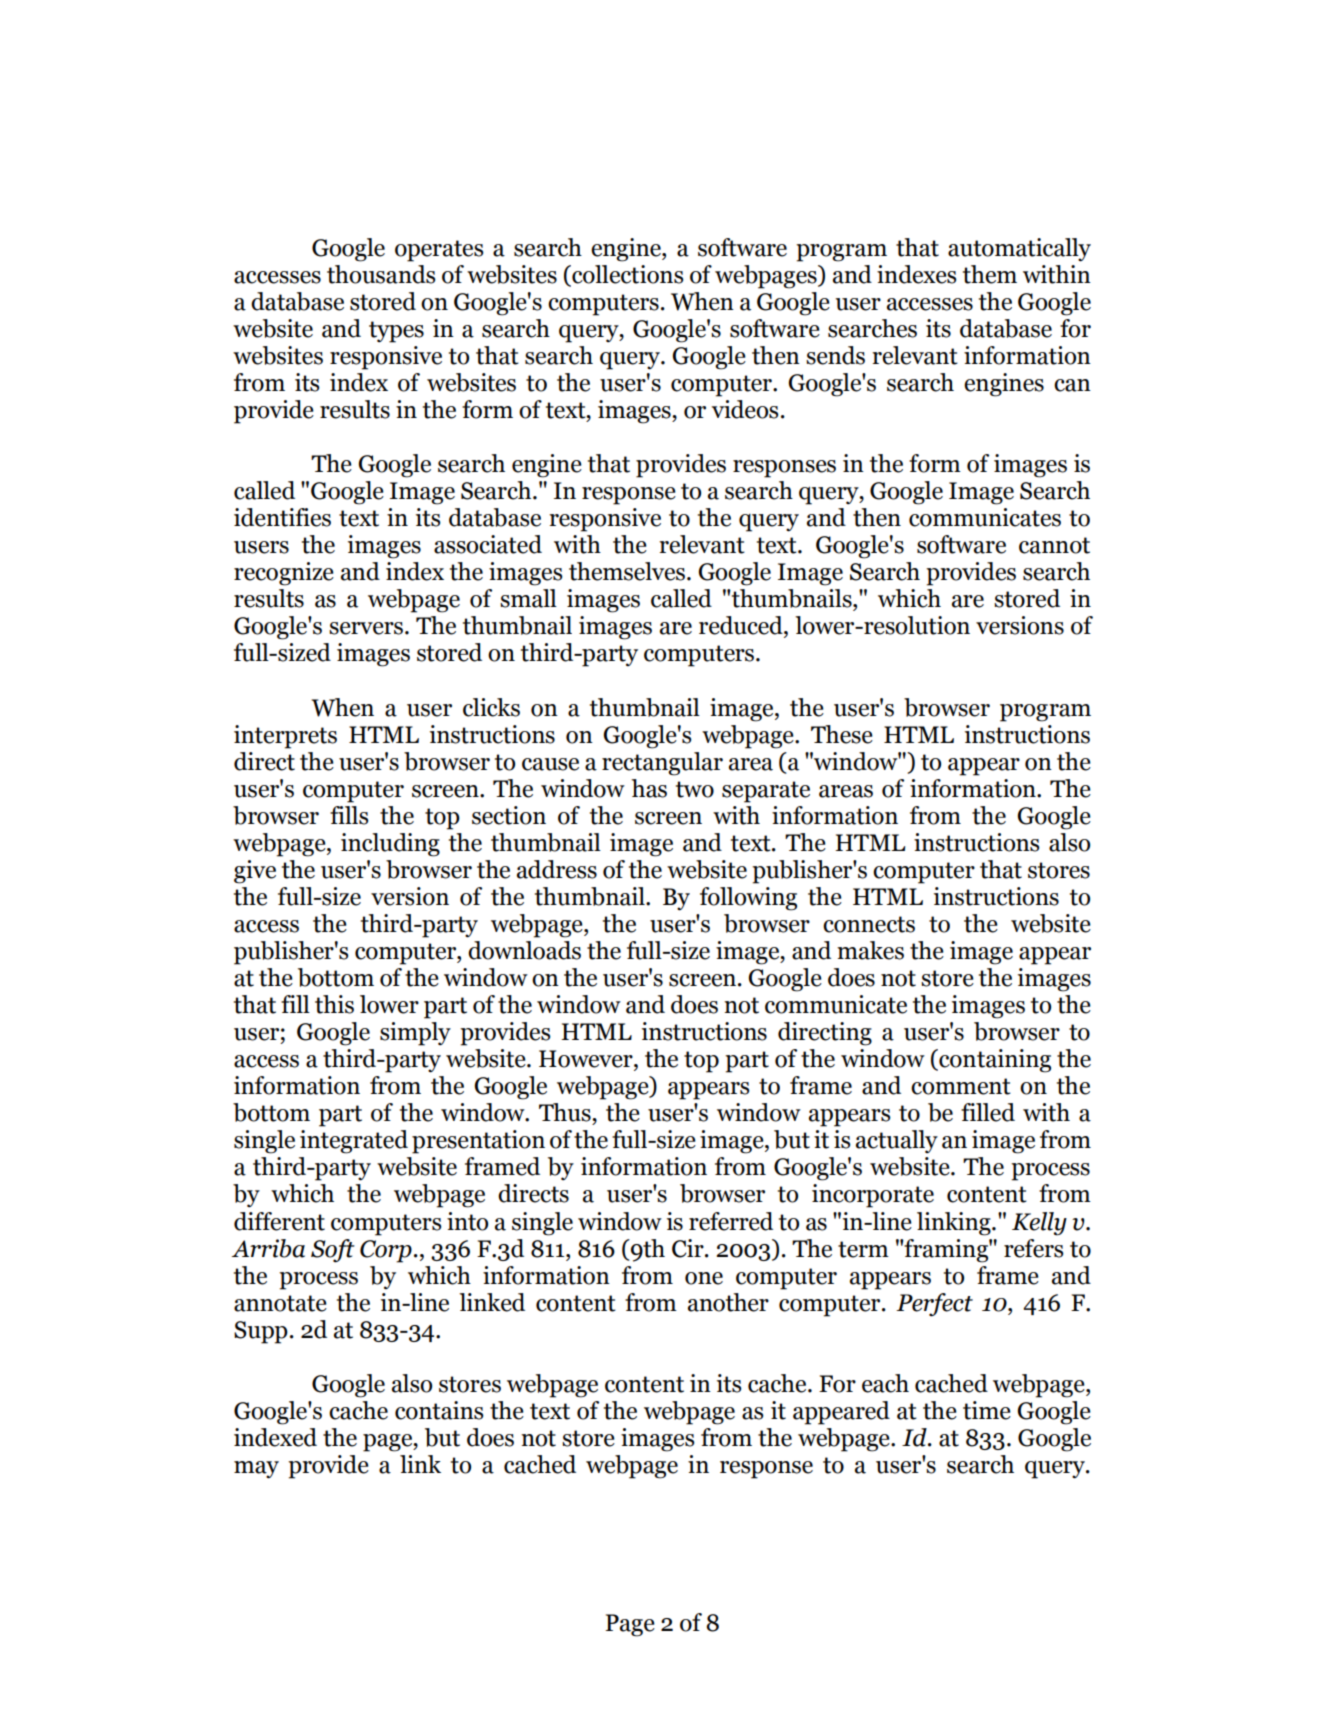  Describe the element at coordinates (1019, 250) in the image. I see `automatically` at that location.
